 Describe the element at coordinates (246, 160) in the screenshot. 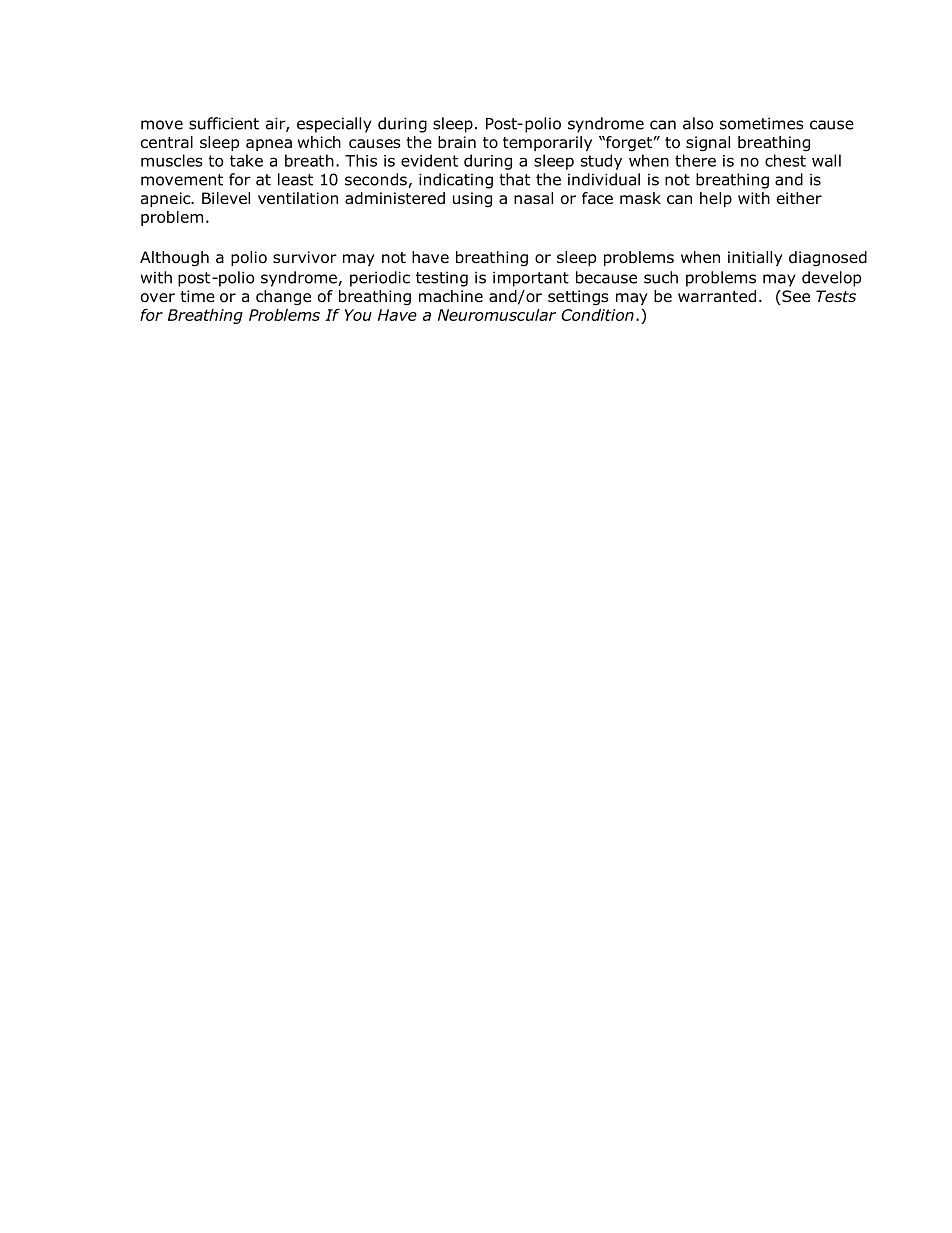

I see `take` at that location.
